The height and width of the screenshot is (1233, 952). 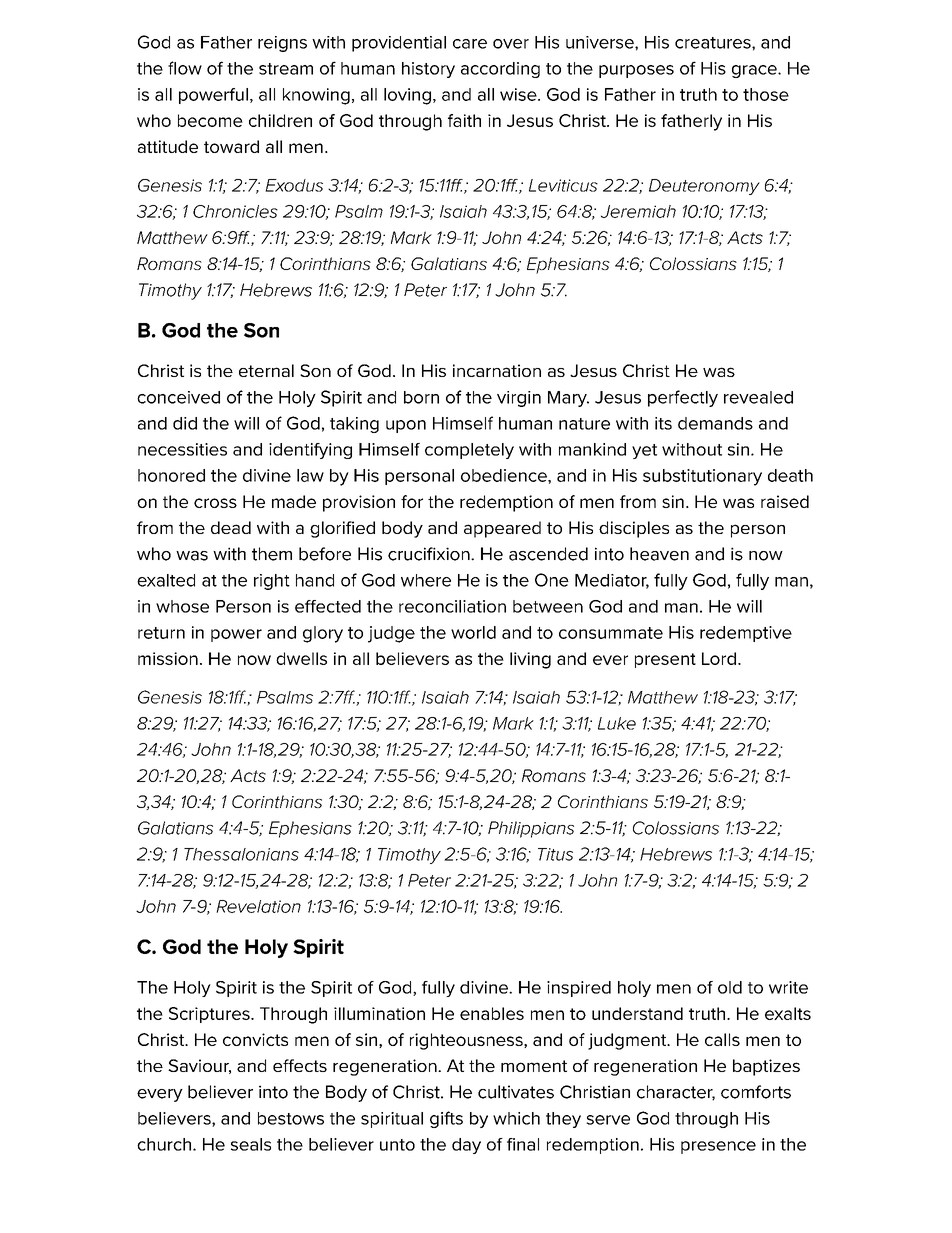 I want to click on Philippians, so click(x=531, y=829).
